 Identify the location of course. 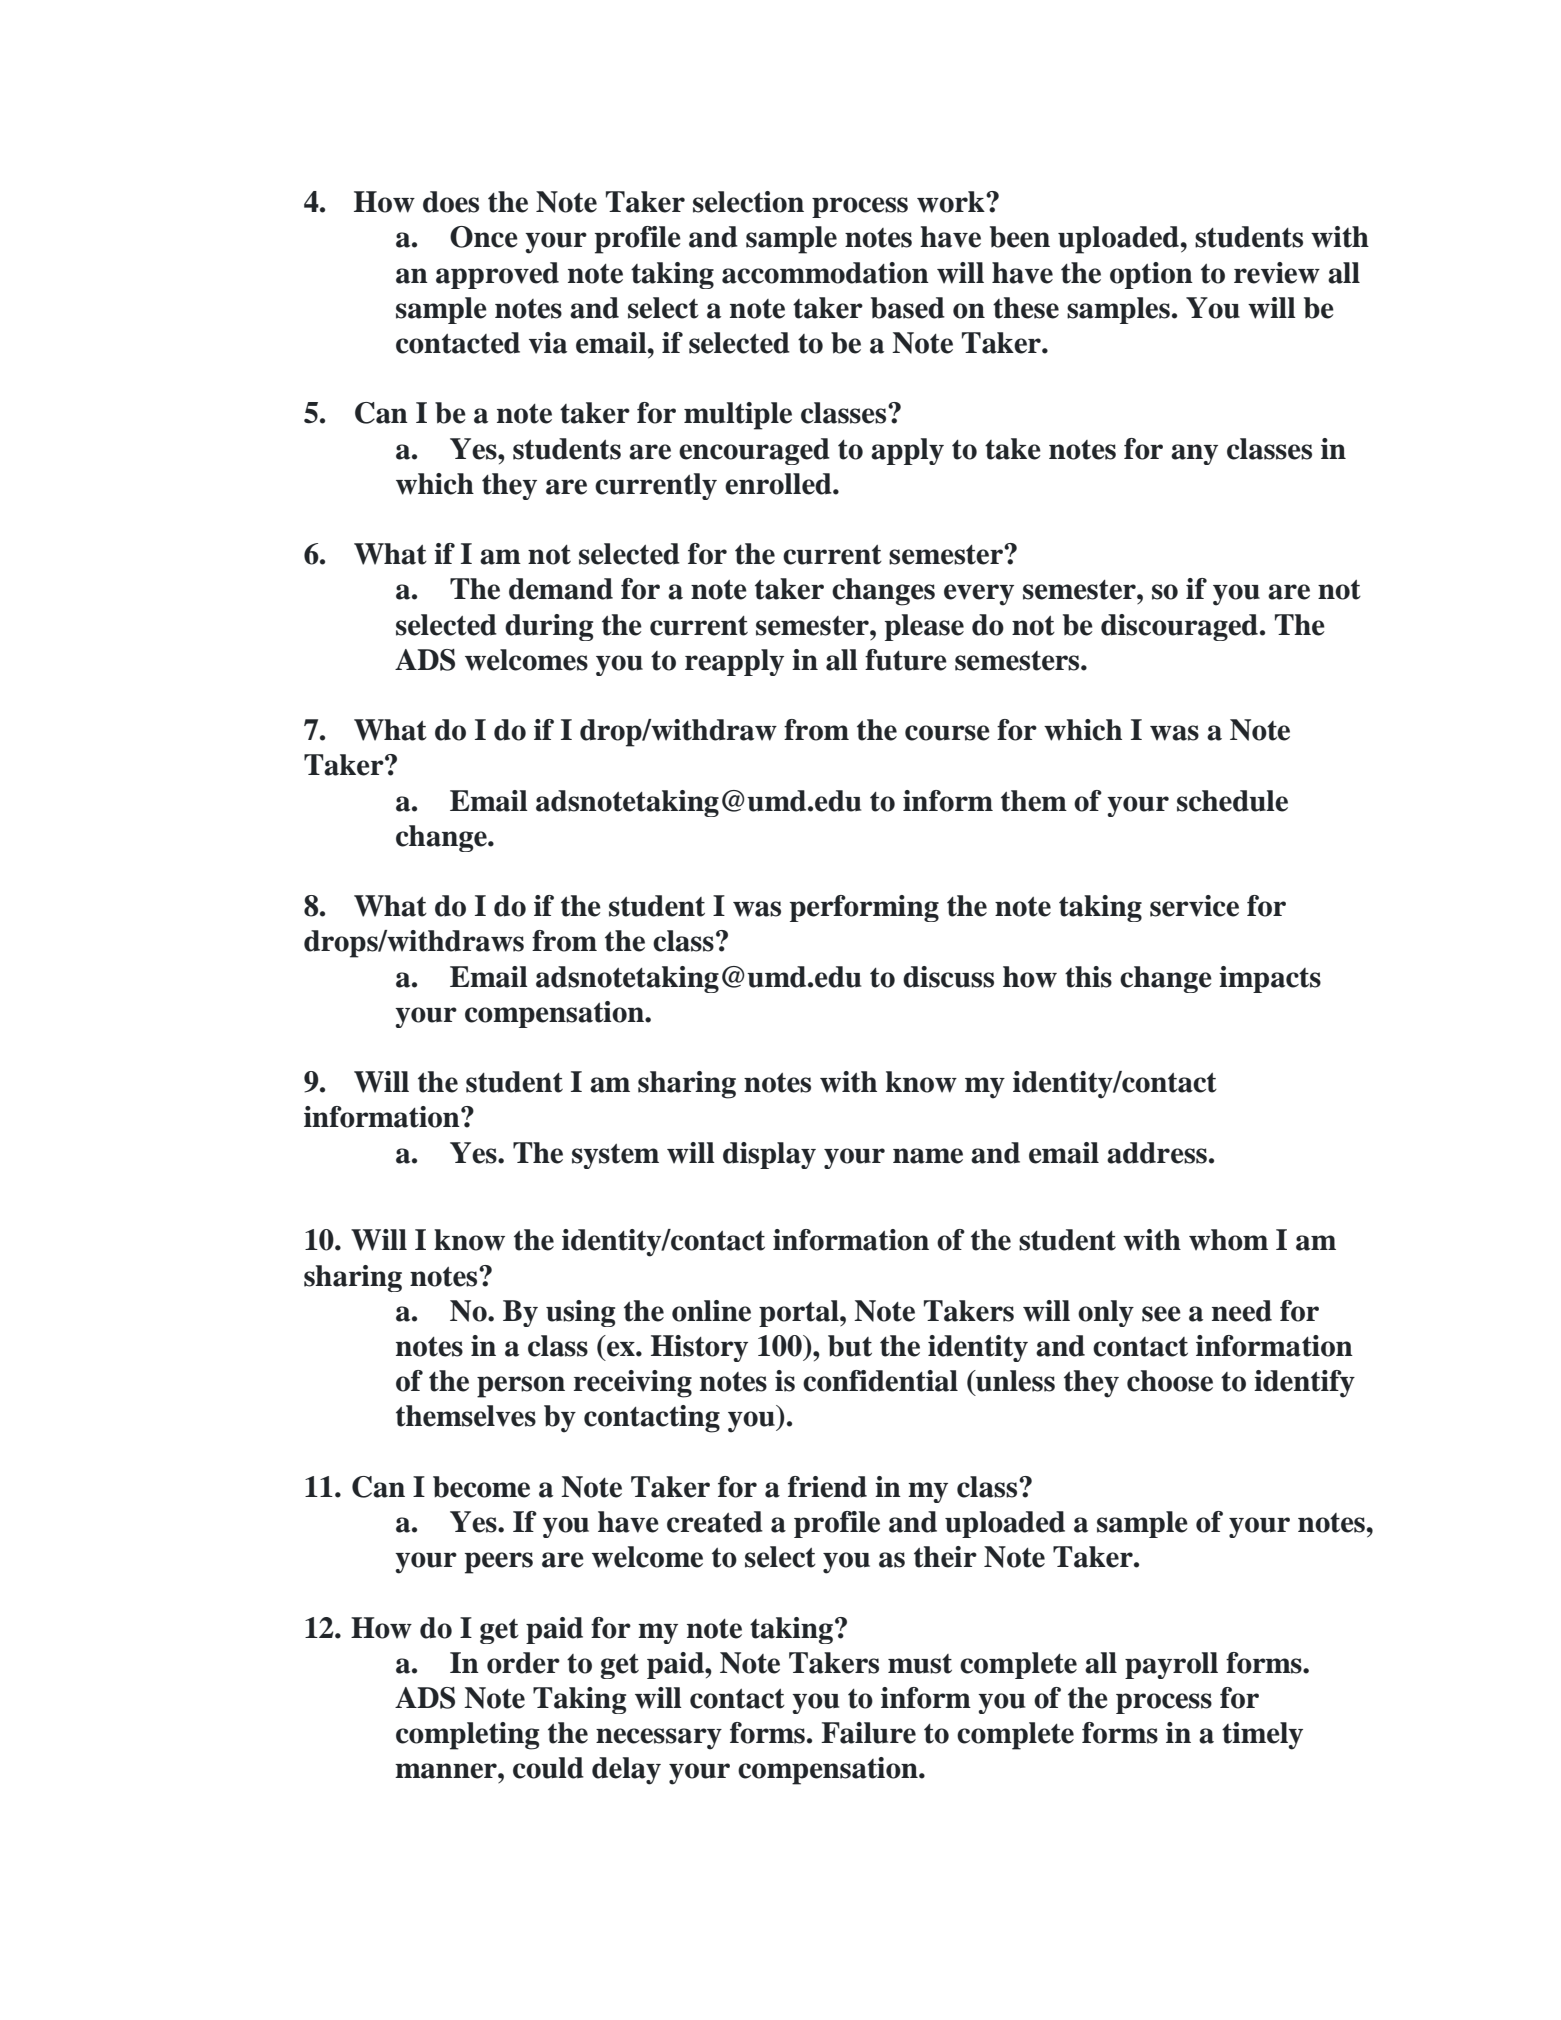
(947, 733).
